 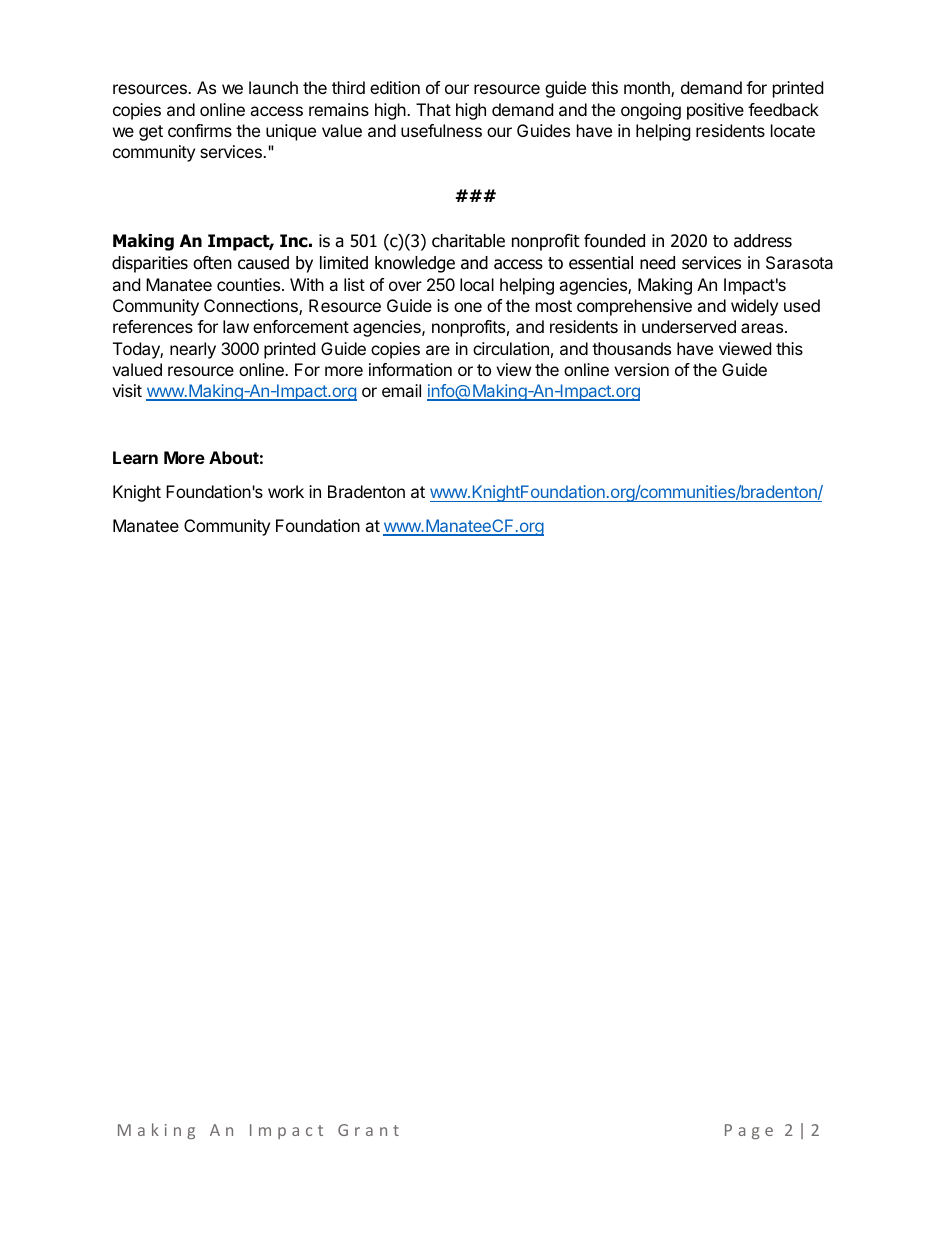 What do you see at coordinates (433, 109) in the document?
I see `That` at bounding box center [433, 109].
